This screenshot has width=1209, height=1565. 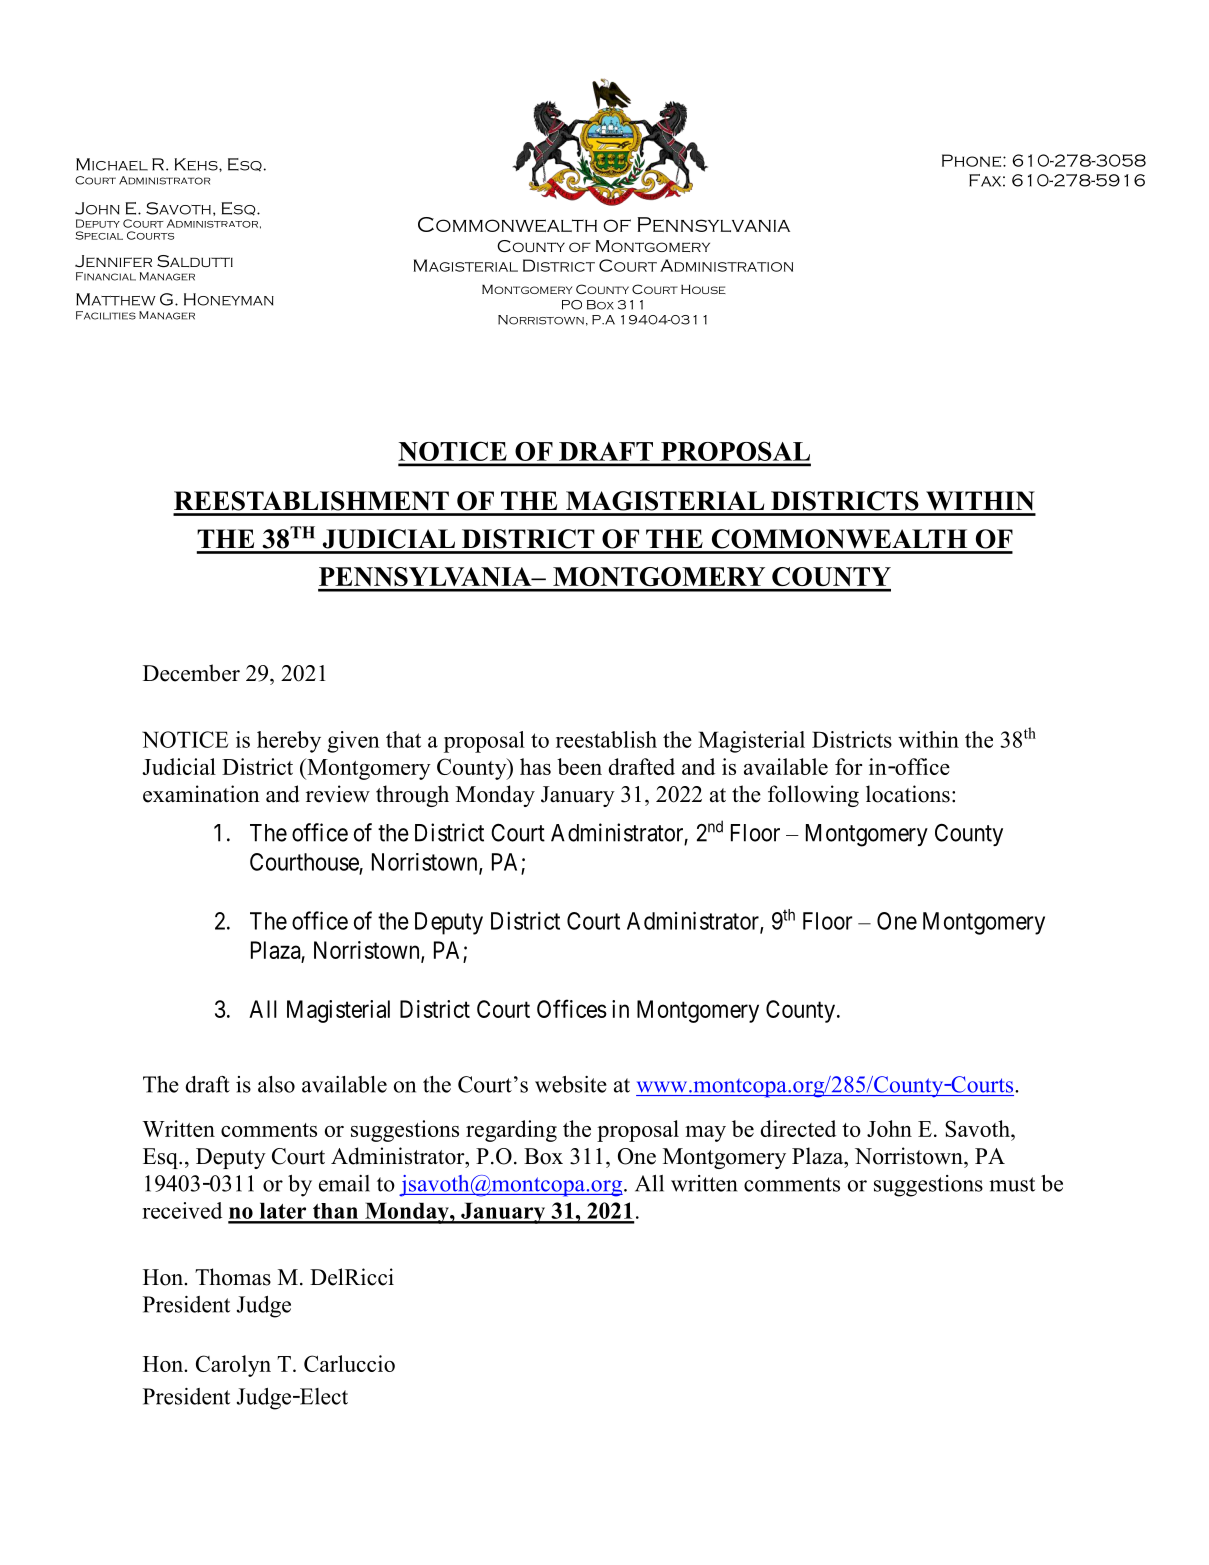 I want to click on has, so click(x=535, y=766).
